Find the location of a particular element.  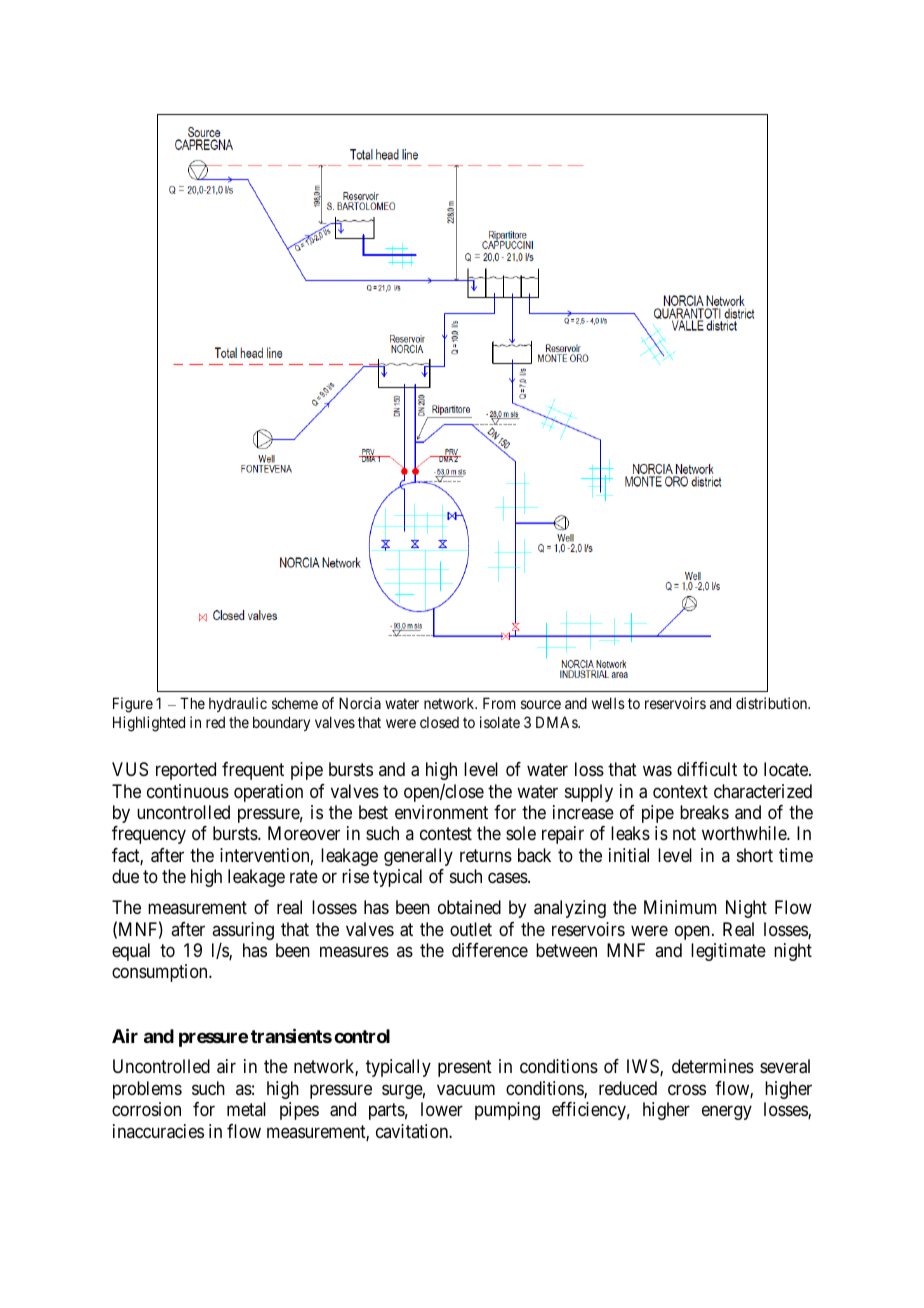

present is located at coordinates (465, 1069).
